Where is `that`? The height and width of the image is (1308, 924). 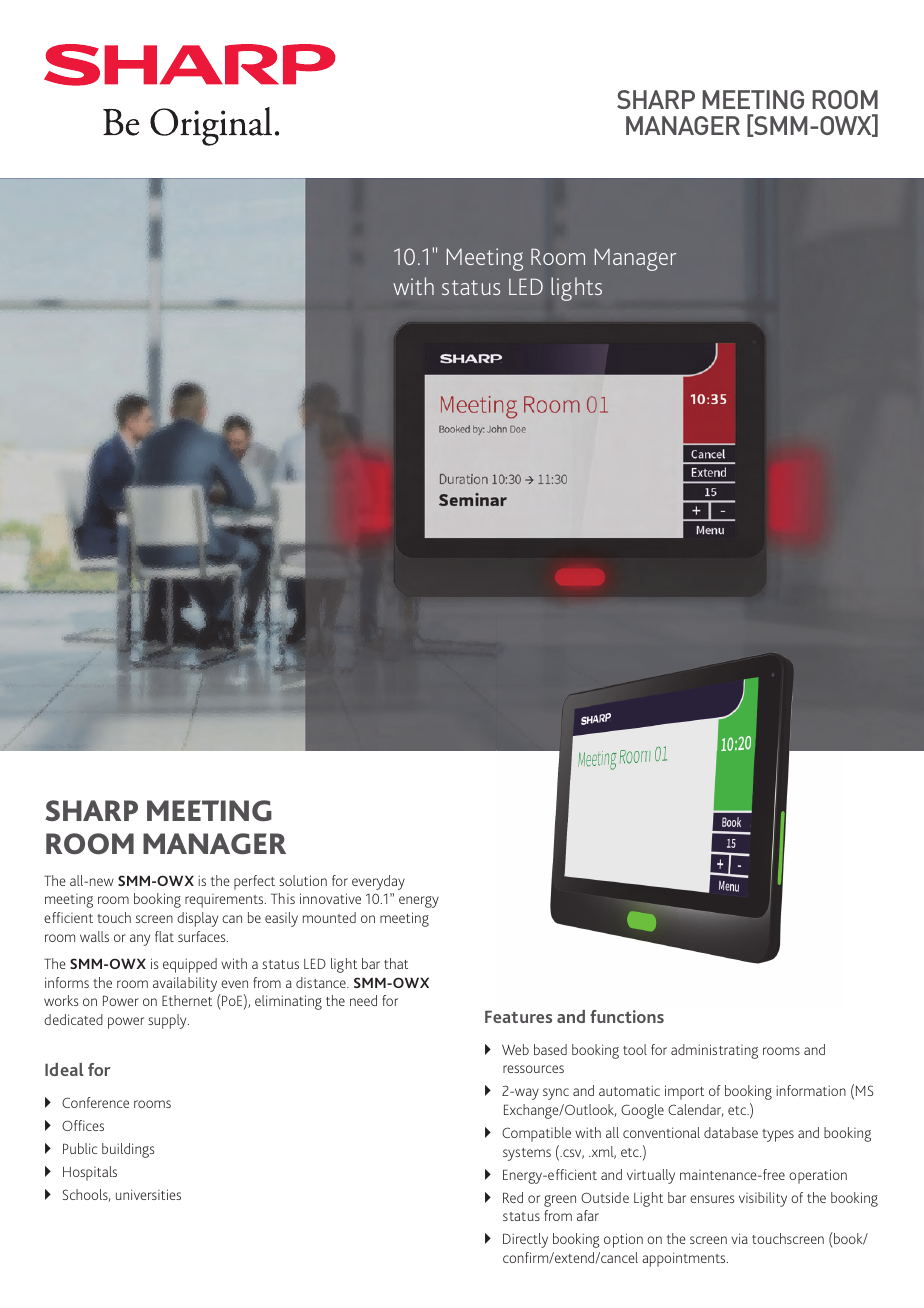 that is located at coordinates (396, 963).
